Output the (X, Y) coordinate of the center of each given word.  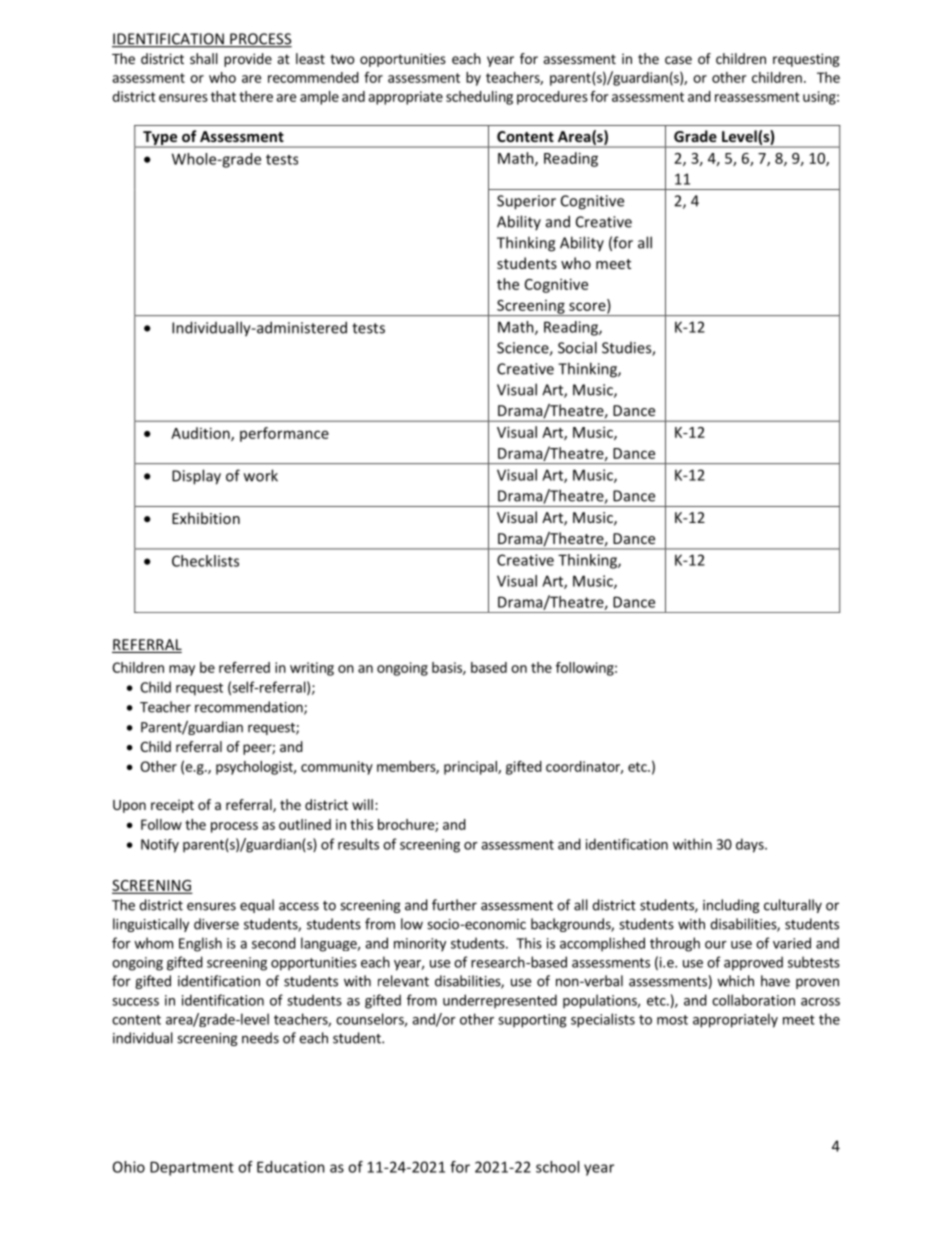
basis (448, 668)
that (223, 96)
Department (192, 1168)
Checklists (205, 561)
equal (257, 906)
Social (577, 347)
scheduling (479, 98)
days (751, 845)
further (454, 905)
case (678, 60)
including (731, 906)
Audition (201, 434)
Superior (526, 202)
